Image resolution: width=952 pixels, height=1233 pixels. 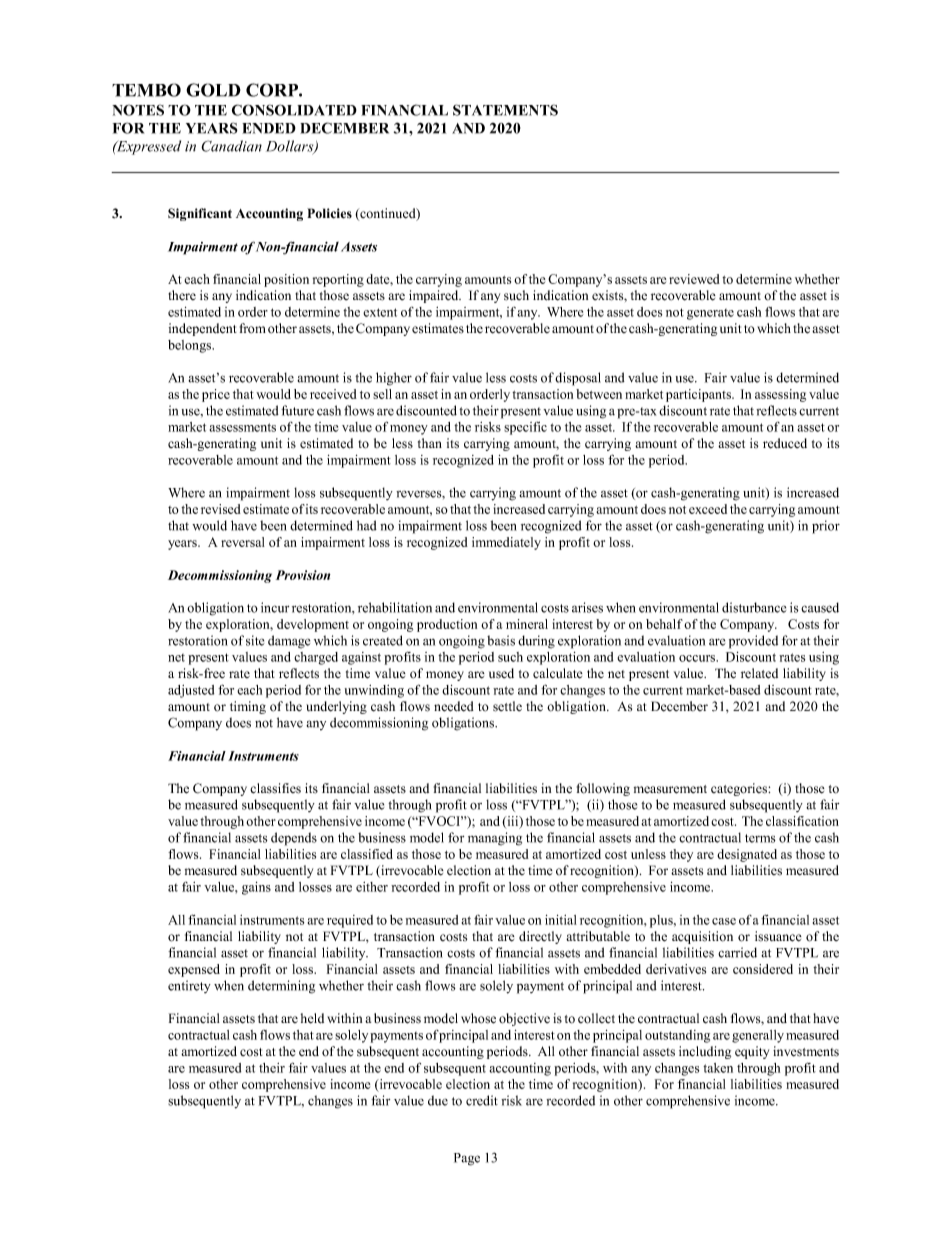 I want to click on held, so click(x=312, y=1018).
